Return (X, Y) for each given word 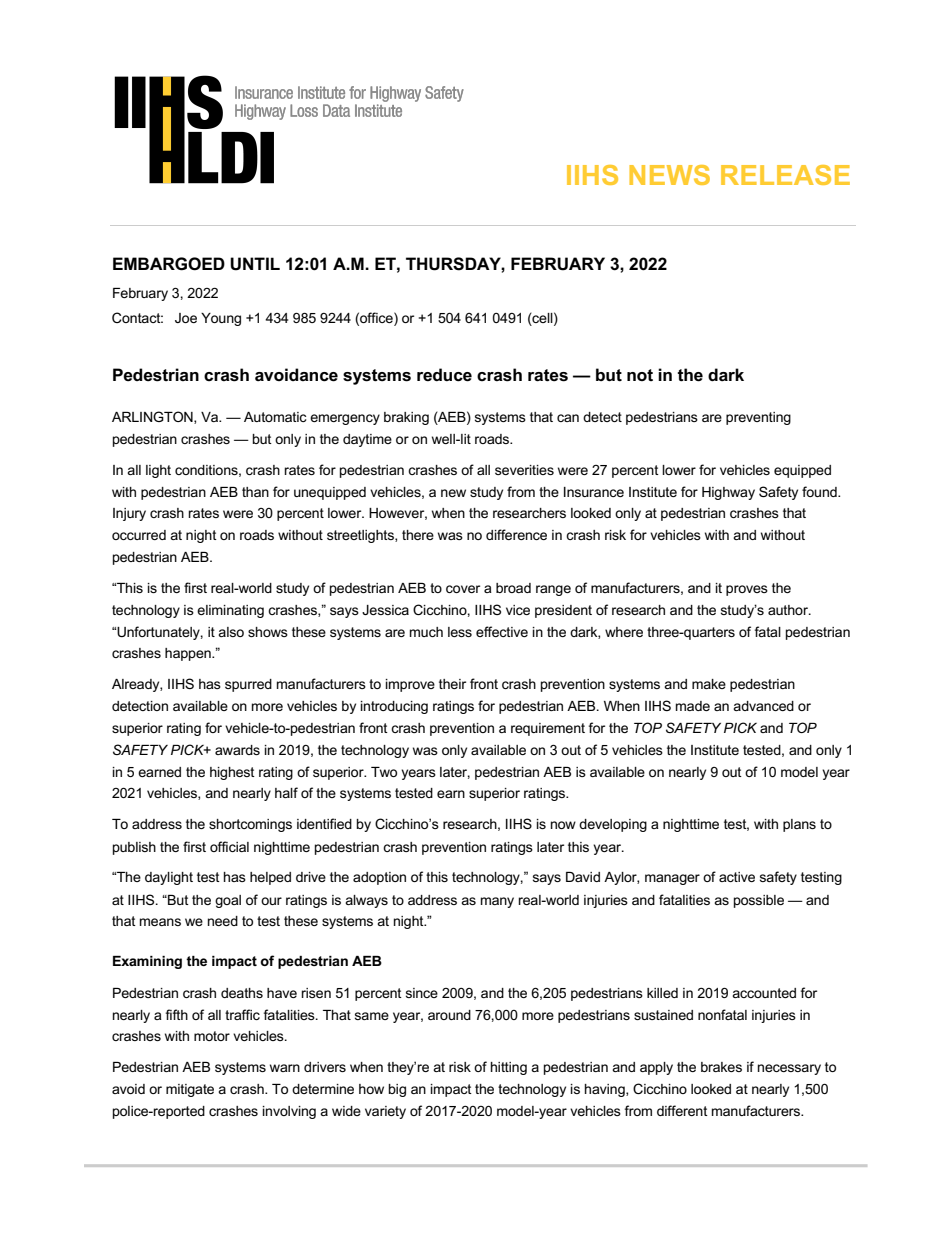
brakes (721, 1067)
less (460, 632)
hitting (509, 1068)
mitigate (190, 1090)
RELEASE (785, 175)
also (231, 632)
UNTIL (255, 264)
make (709, 684)
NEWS (669, 175)
